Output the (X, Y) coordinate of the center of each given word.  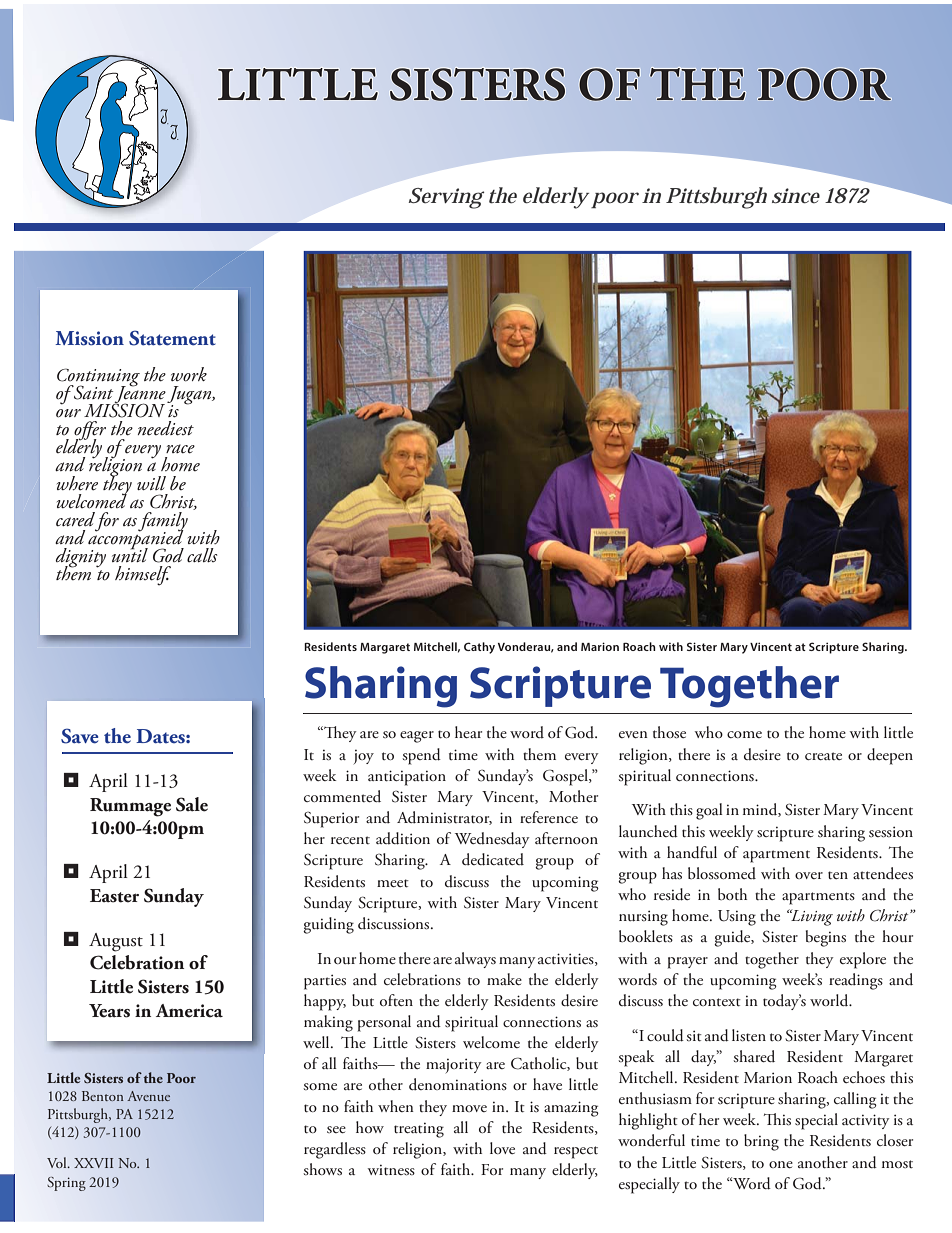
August (116, 942)
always (475, 960)
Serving (446, 198)
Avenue (148, 1096)
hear (468, 732)
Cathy (479, 648)
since (796, 196)
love (502, 1148)
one (781, 1164)
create (823, 756)
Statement (172, 338)
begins (826, 938)
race (180, 449)
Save (80, 736)
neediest (166, 428)
